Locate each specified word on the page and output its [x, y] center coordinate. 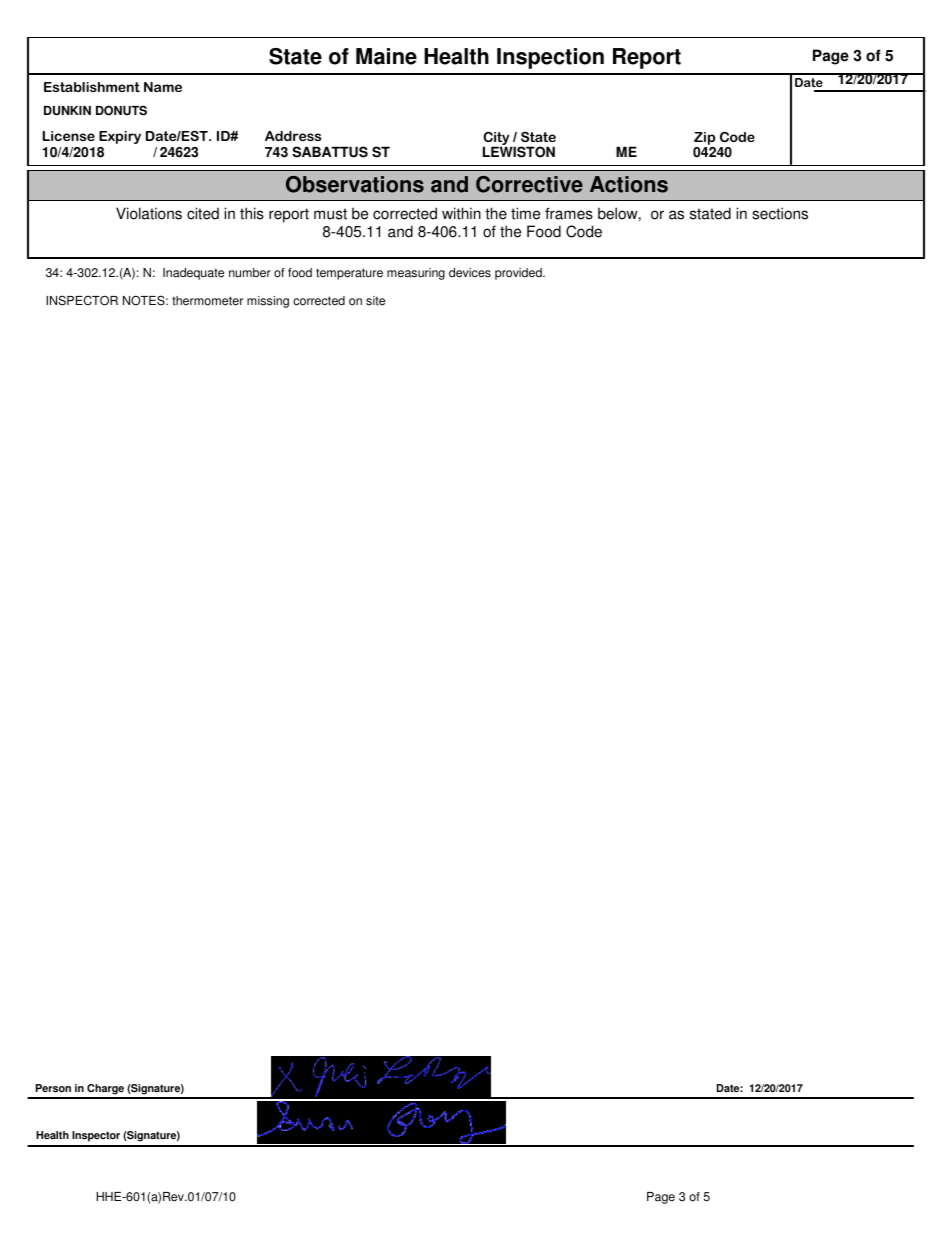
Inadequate [193, 274]
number [250, 273]
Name [163, 87]
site [375, 301]
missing [268, 302]
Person [53, 1088]
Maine [386, 56]
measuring [416, 274]
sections [780, 213]
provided [519, 274]
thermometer [207, 301]
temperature [349, 274]
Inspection [550, 58]
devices [470, 273]
